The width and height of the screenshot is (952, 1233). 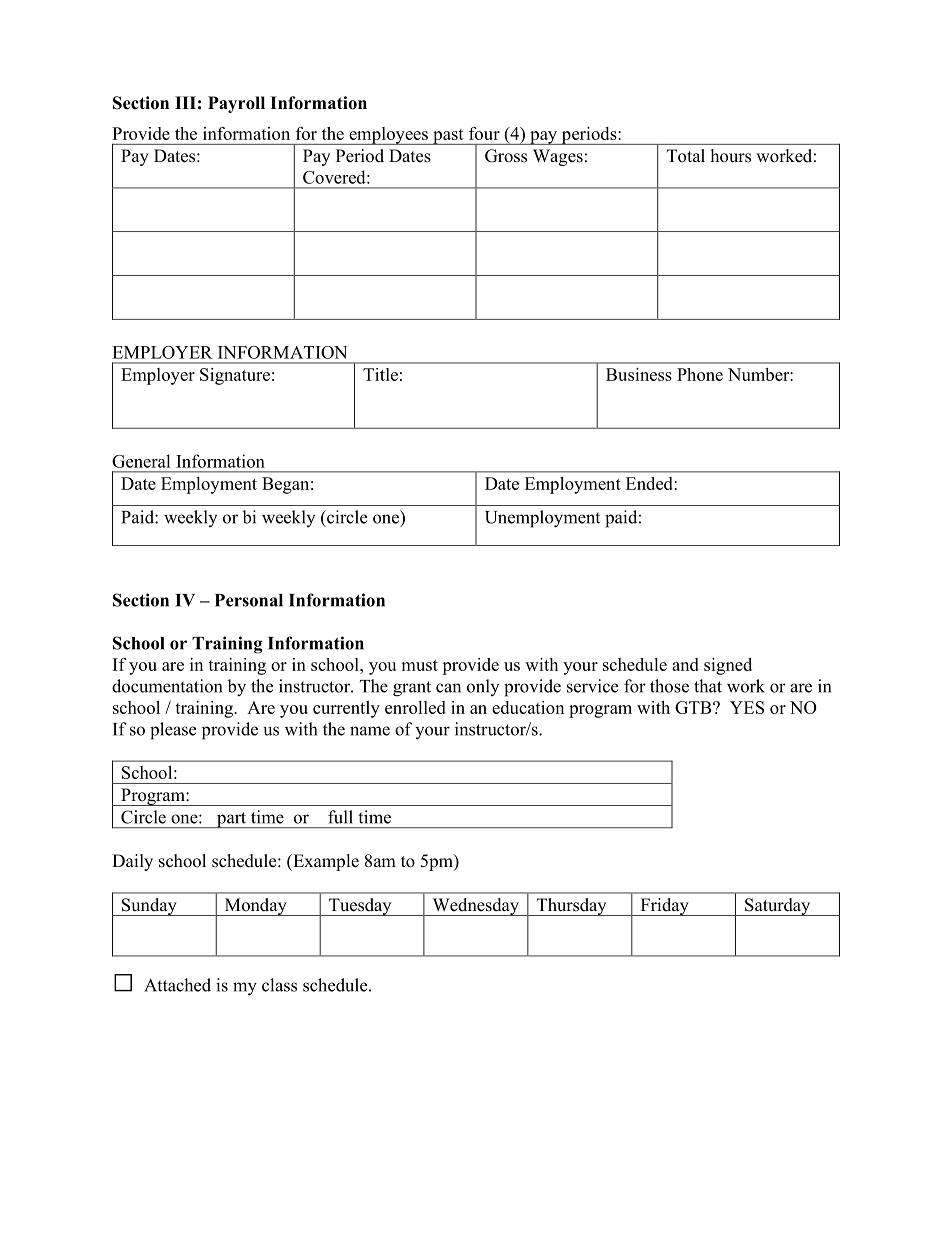 What do you see at coordinates (448, 137) in the screenshot?
I see `past` at bounding box center [448, 137].
